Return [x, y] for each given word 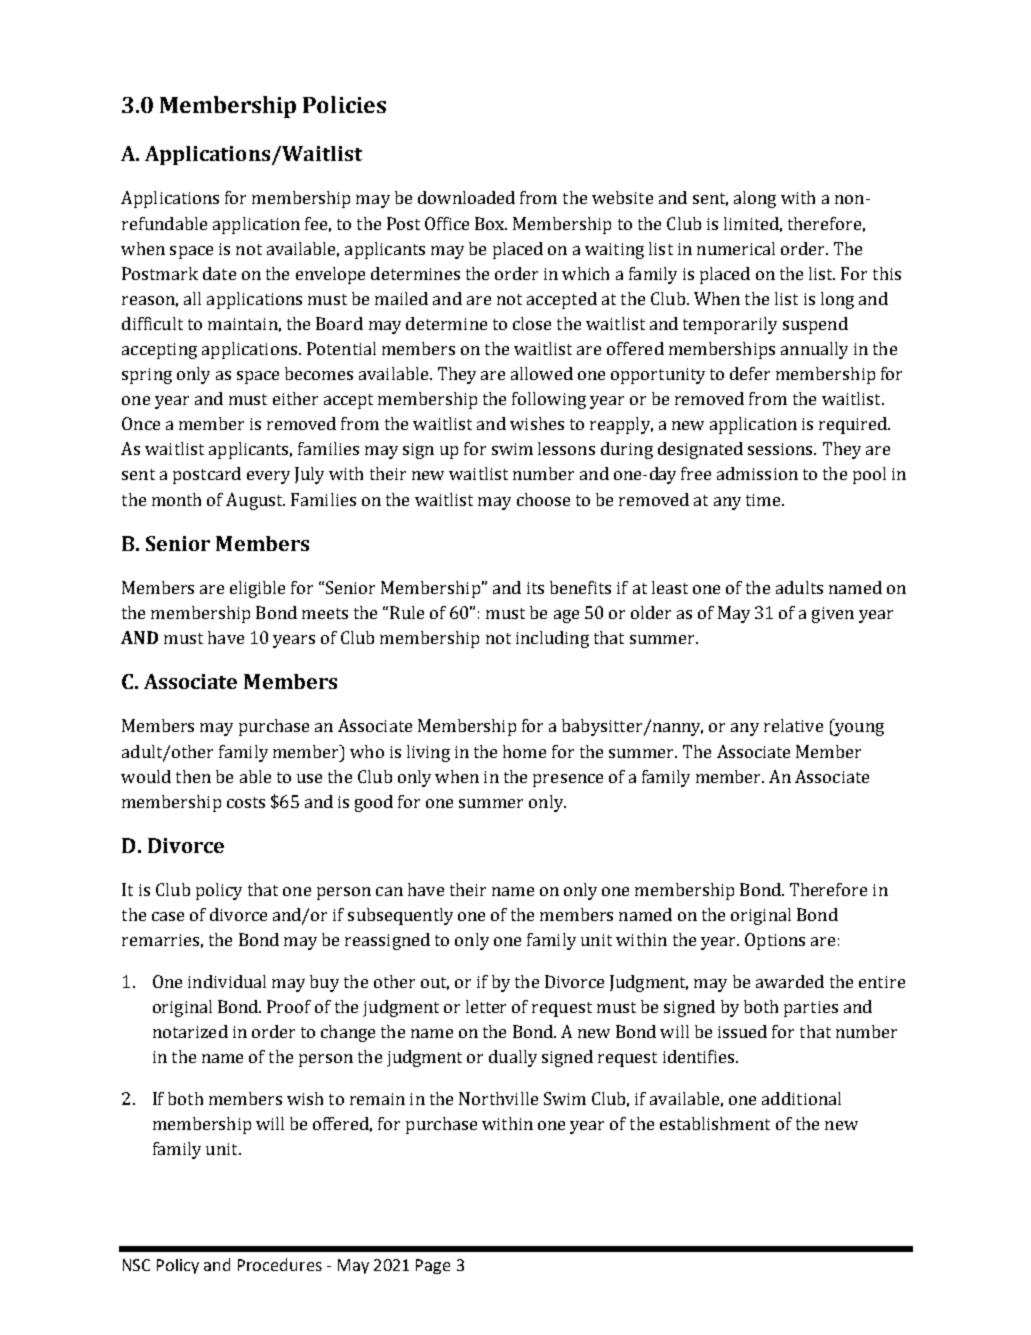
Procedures [280, 1264]
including [552, 639]
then [193, 776]
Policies [344, 104]
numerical [736, 248]
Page [433, 1266]
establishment [715, 1123]
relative [793, 725]
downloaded [466, 197]
